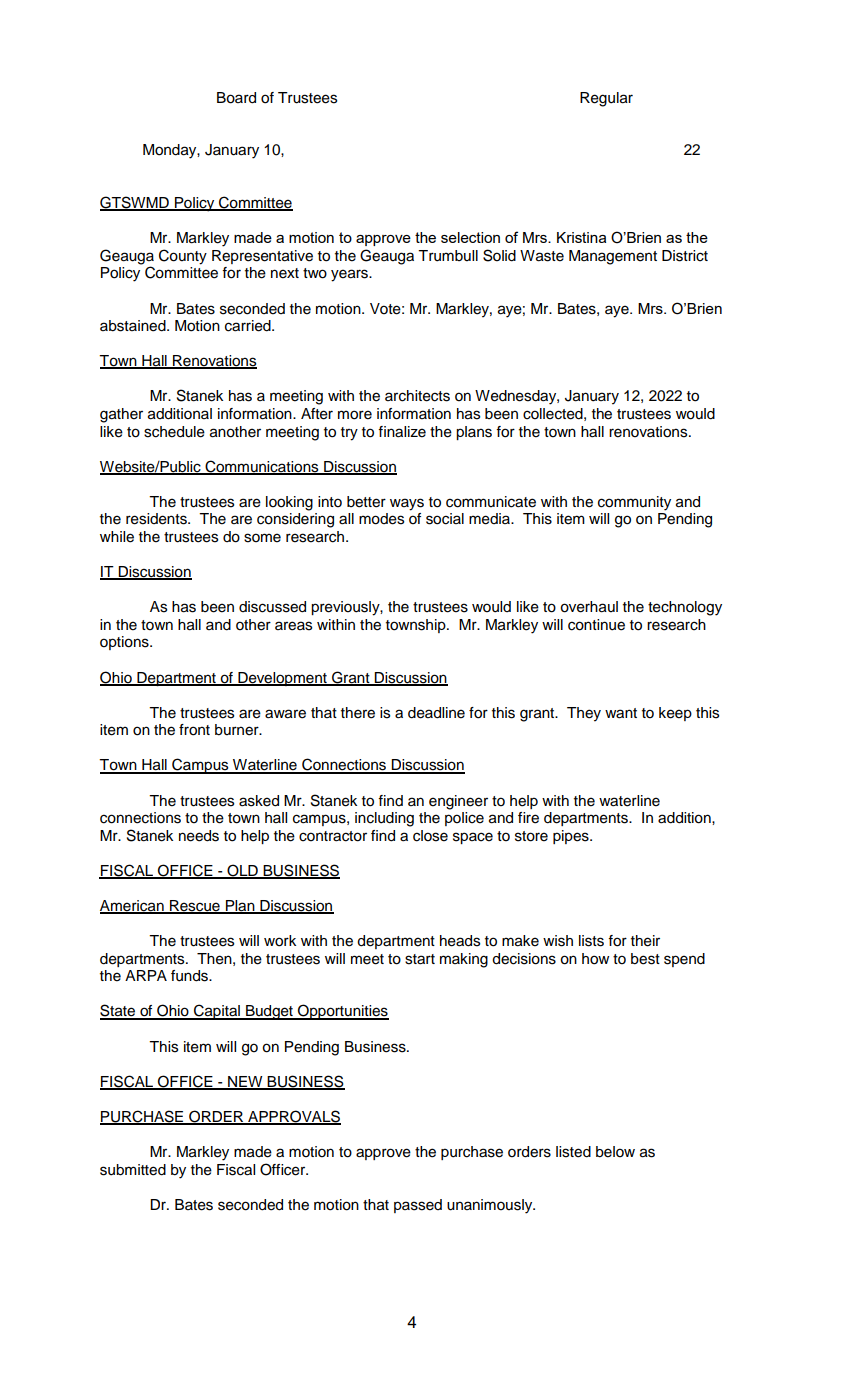 This screenshot has width=849, height=1400. I want to click on needs, so click(199, 836).
